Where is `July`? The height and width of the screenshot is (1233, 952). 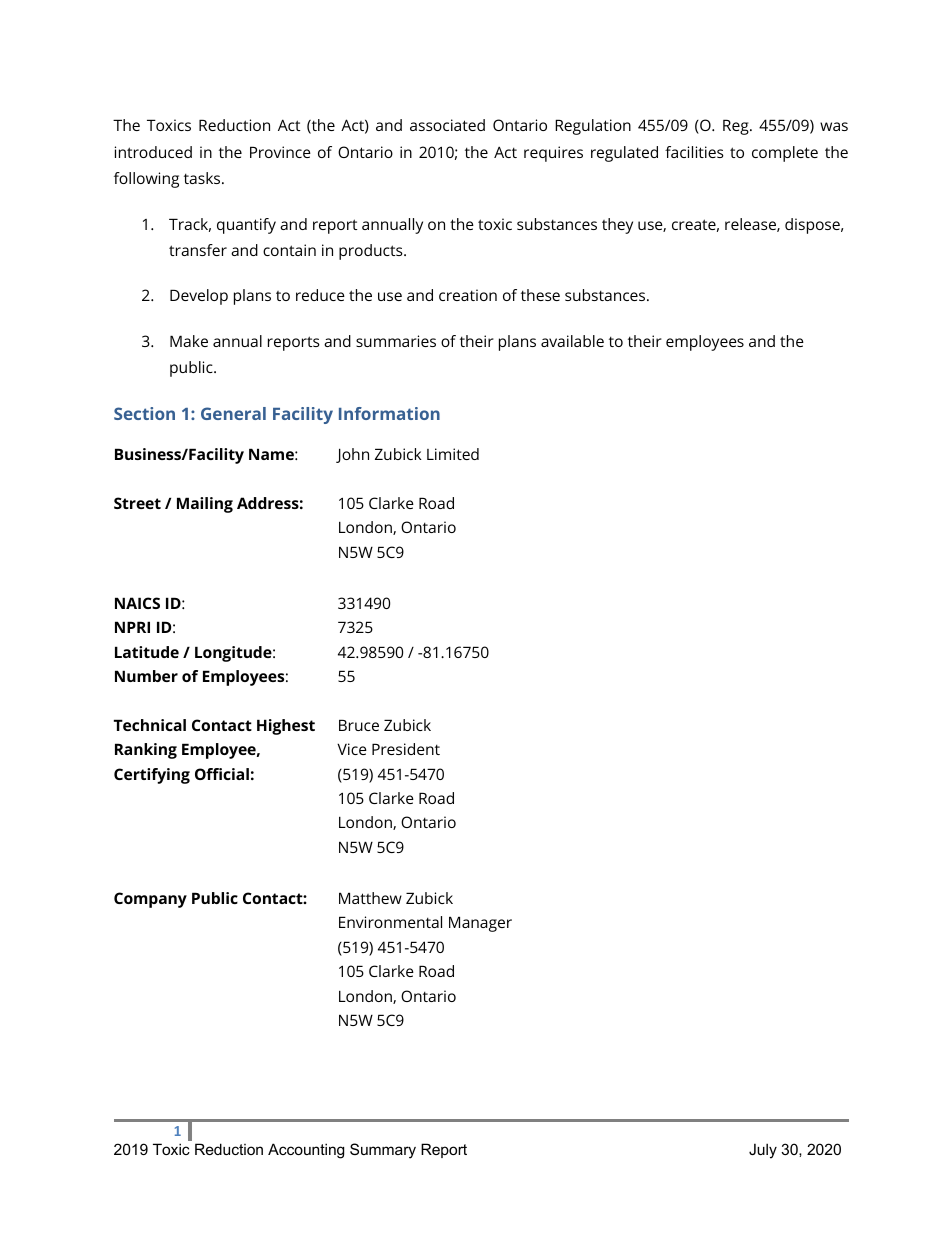 July is located at coordinates (763, 1151).
